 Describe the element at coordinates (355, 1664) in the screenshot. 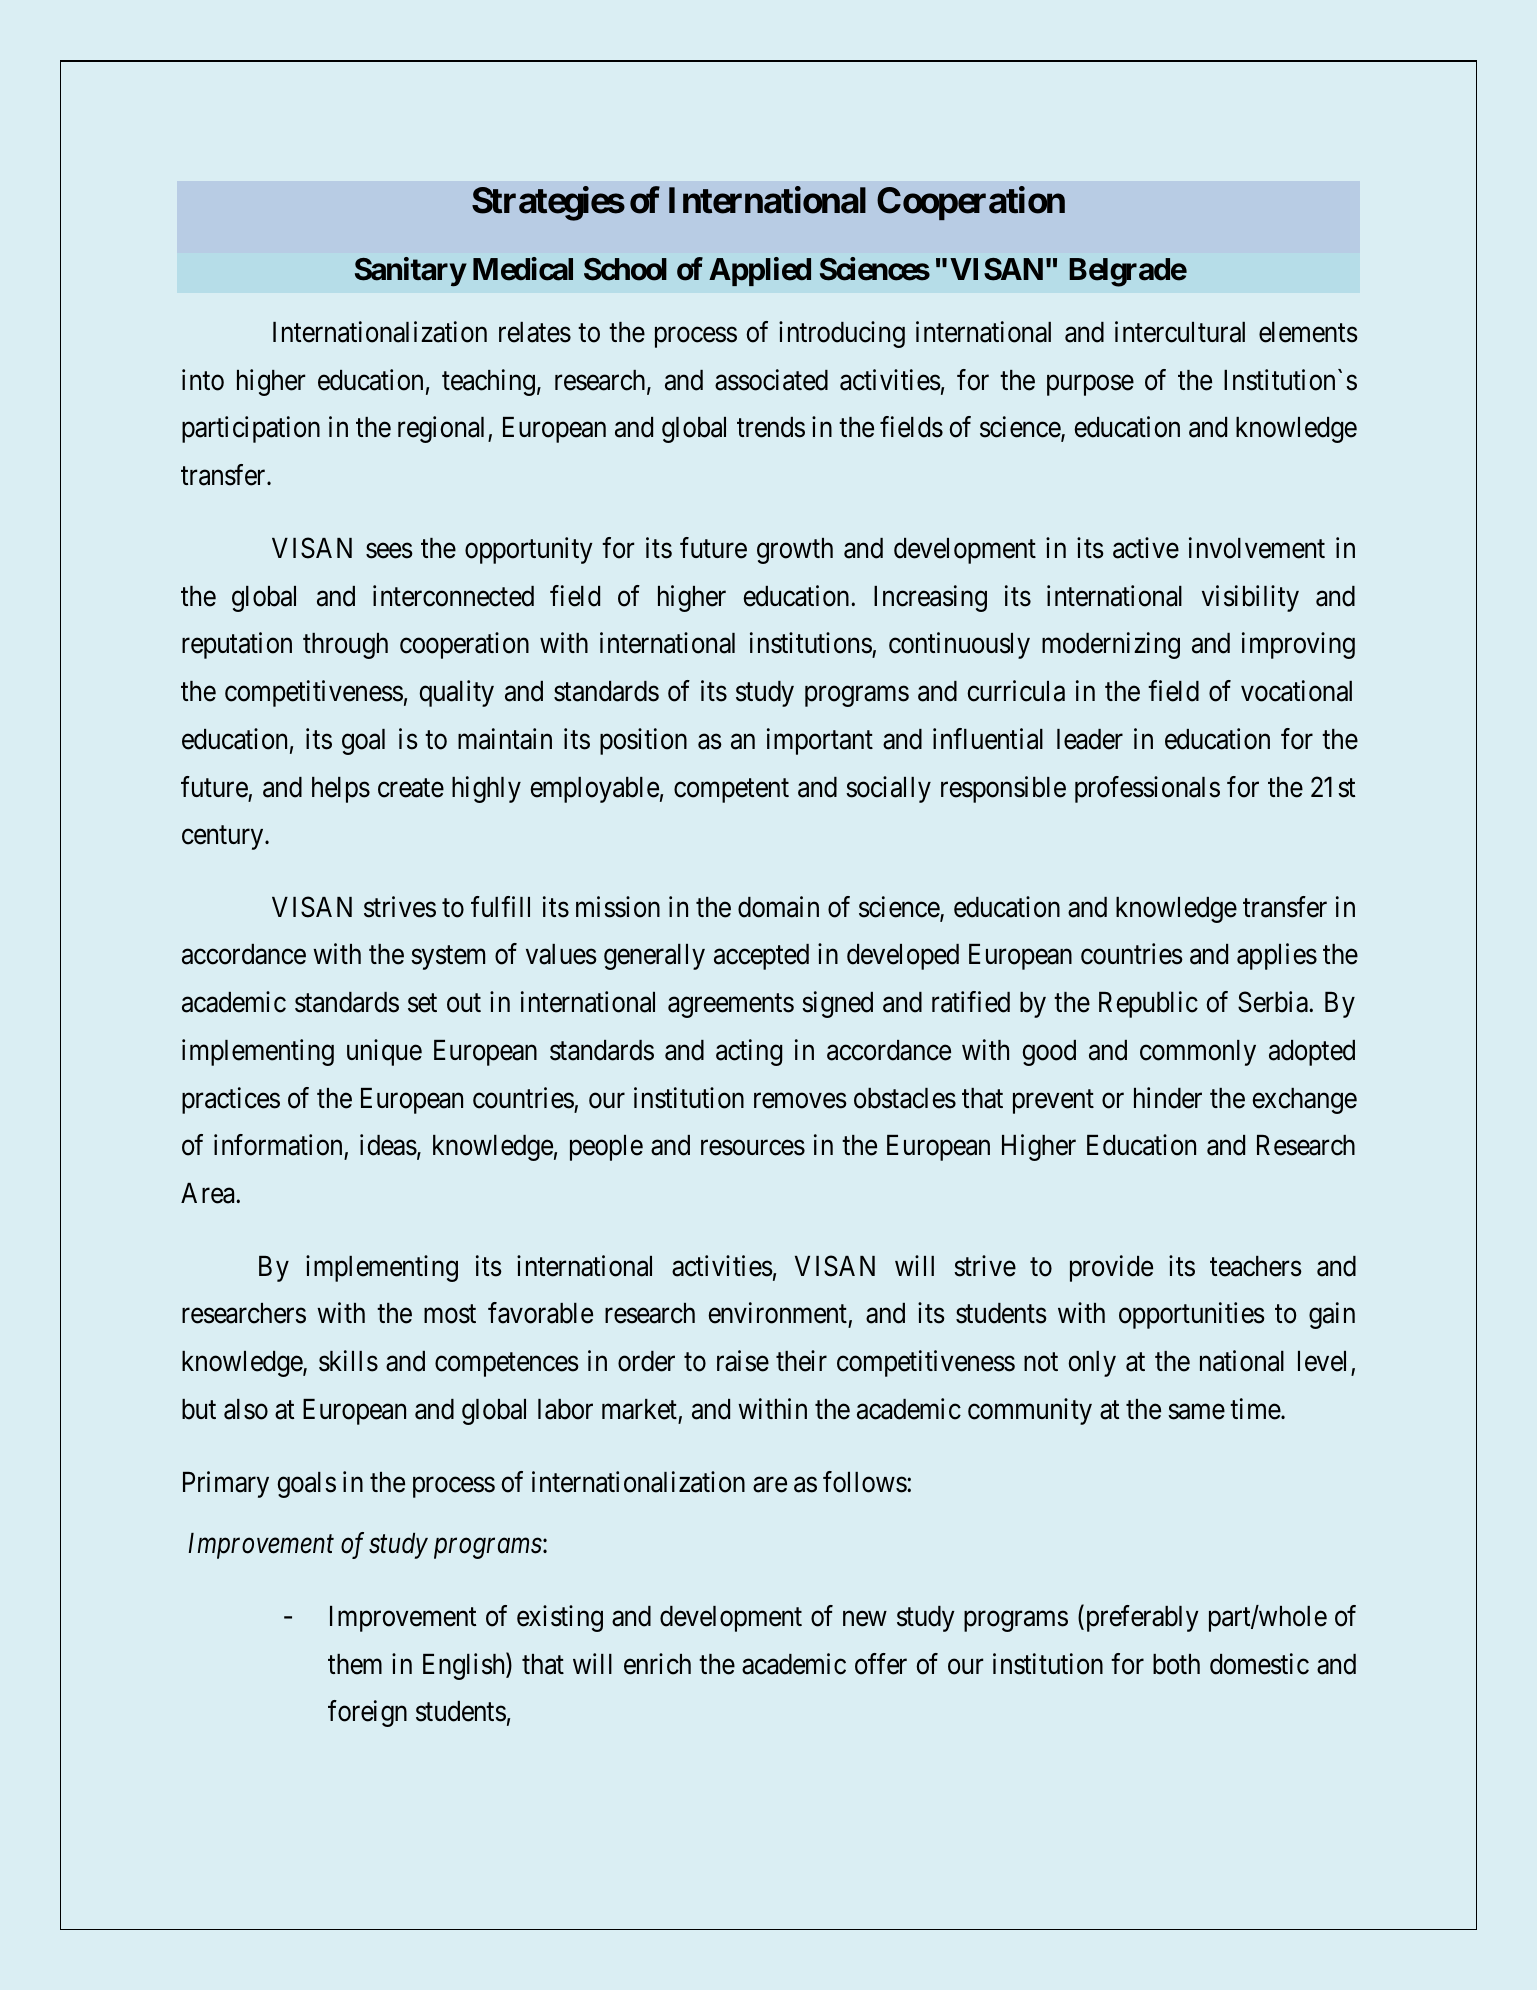

I see `them` at that location.
